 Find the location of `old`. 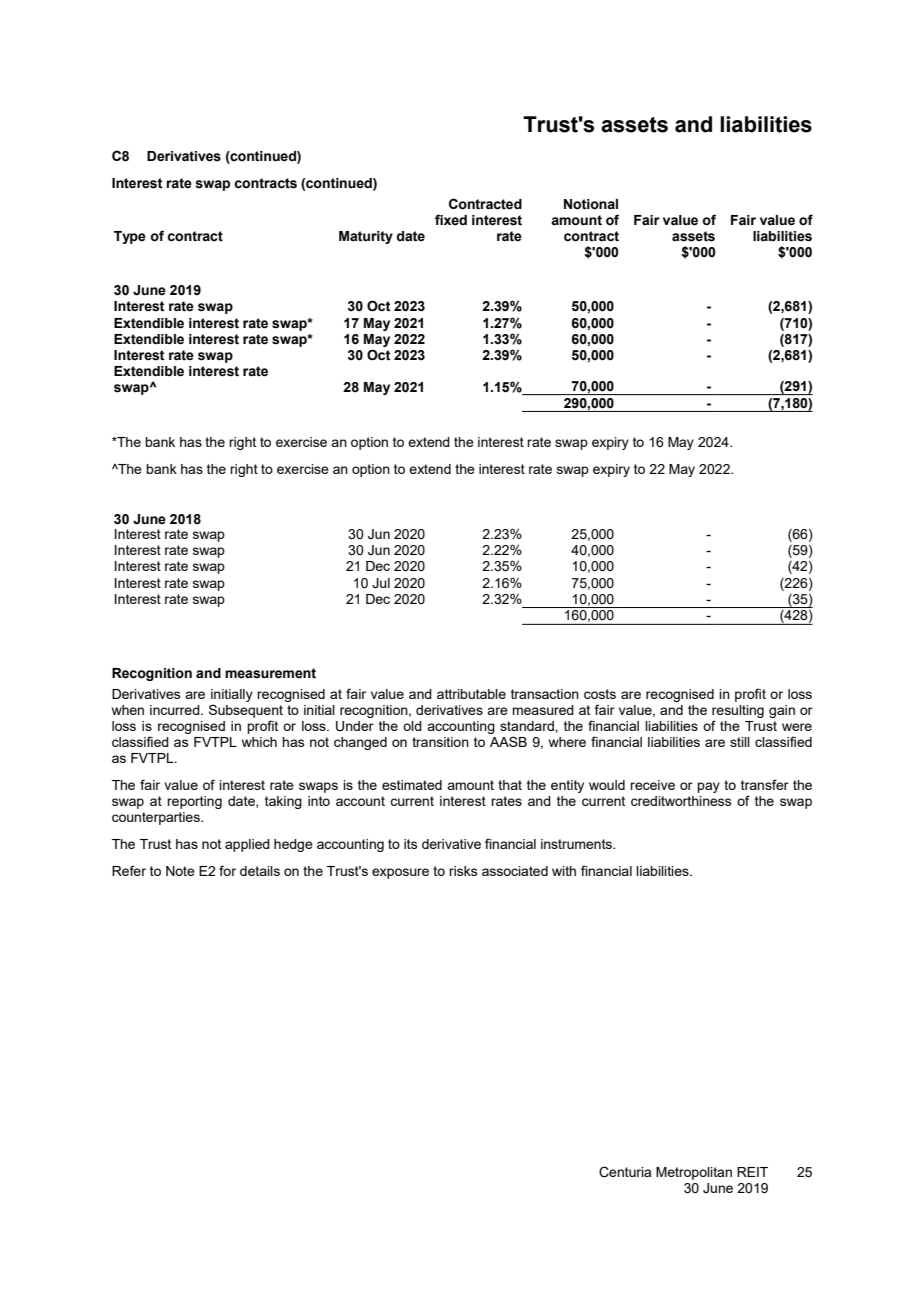

old is located at coordinates (412, 726).
